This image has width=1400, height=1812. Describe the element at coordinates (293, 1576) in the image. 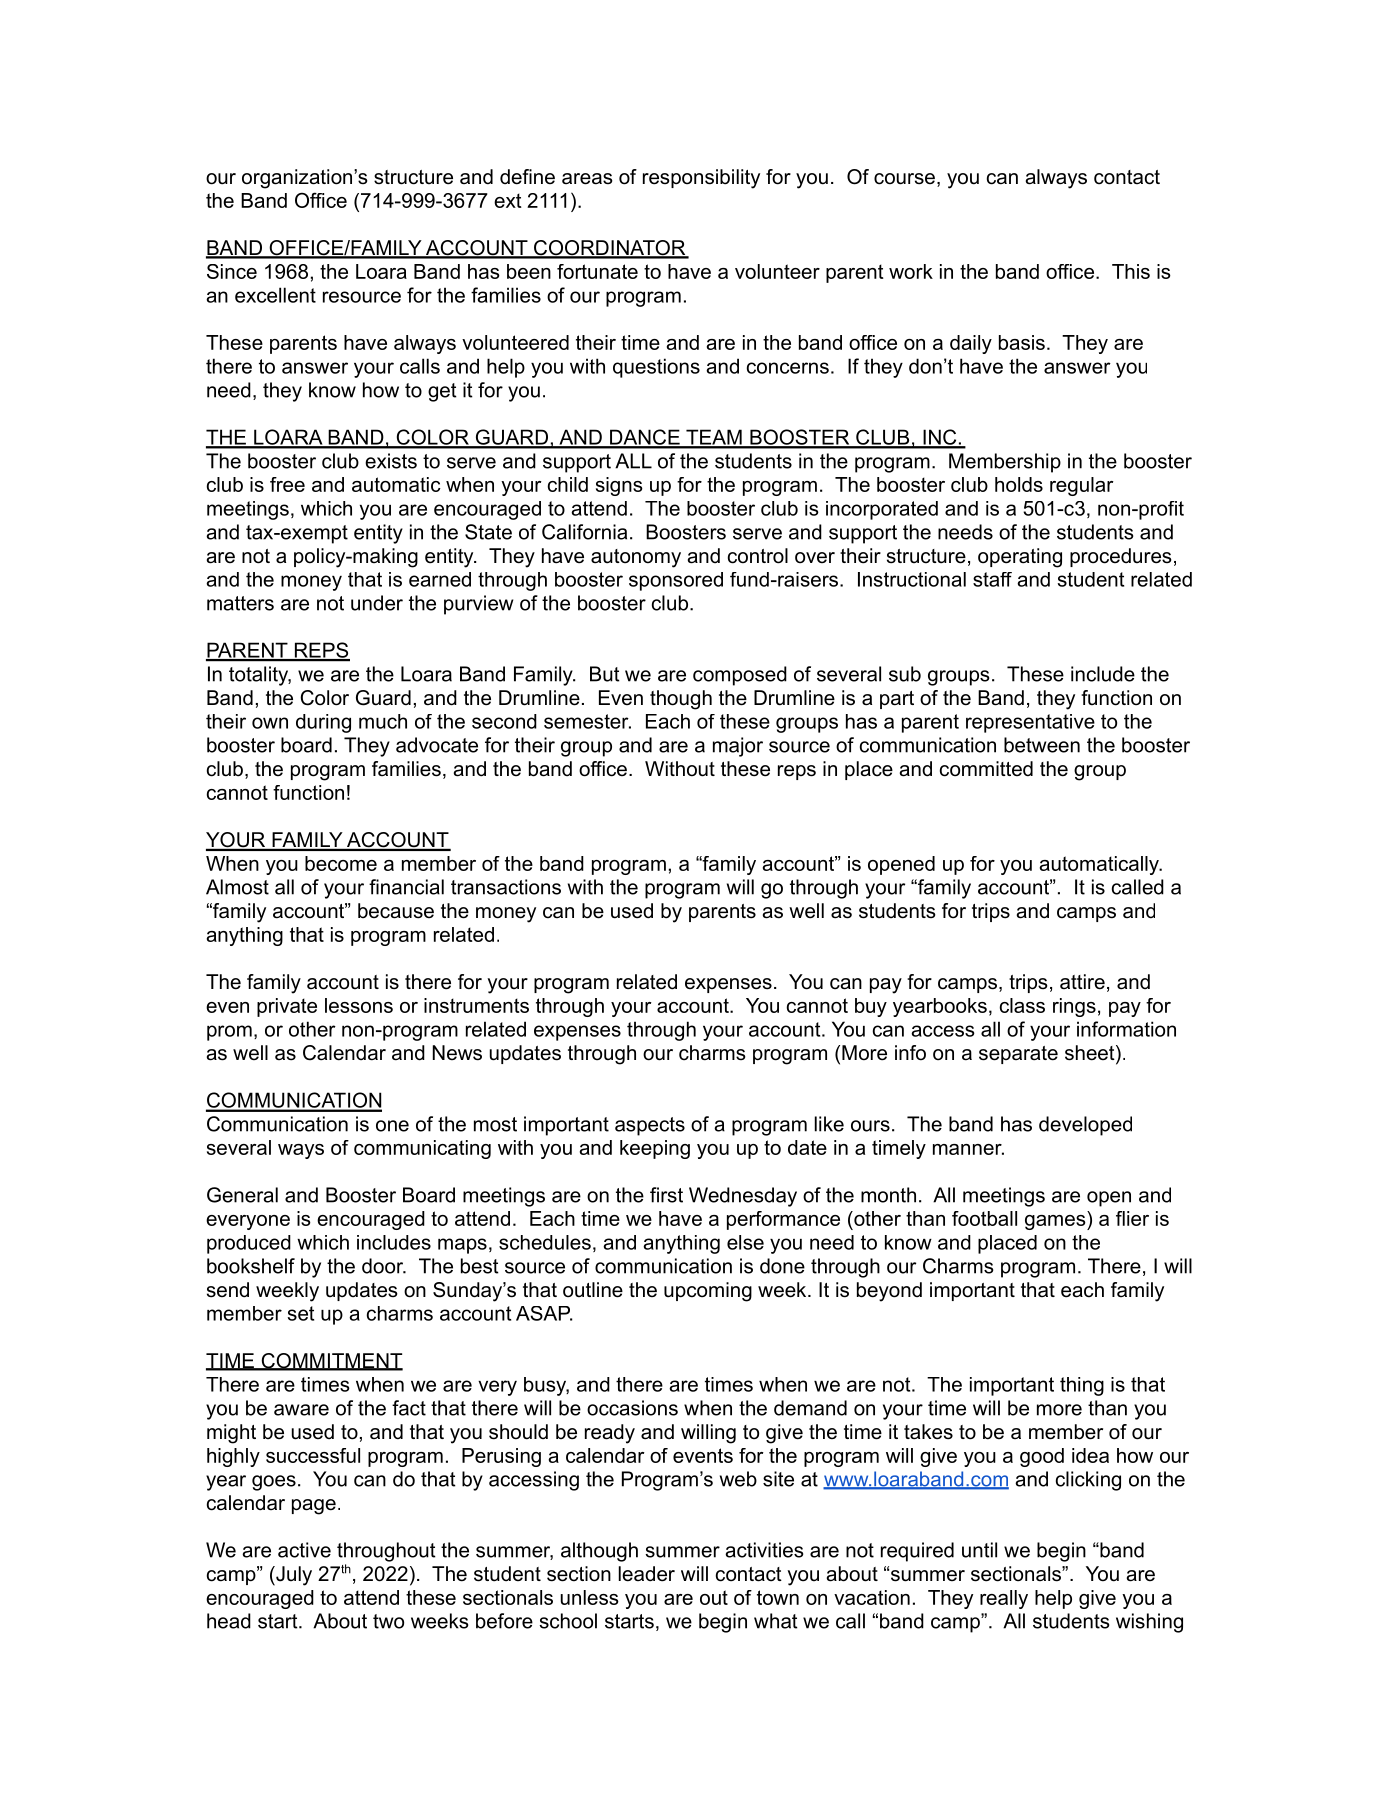

I see `July` at that location.
